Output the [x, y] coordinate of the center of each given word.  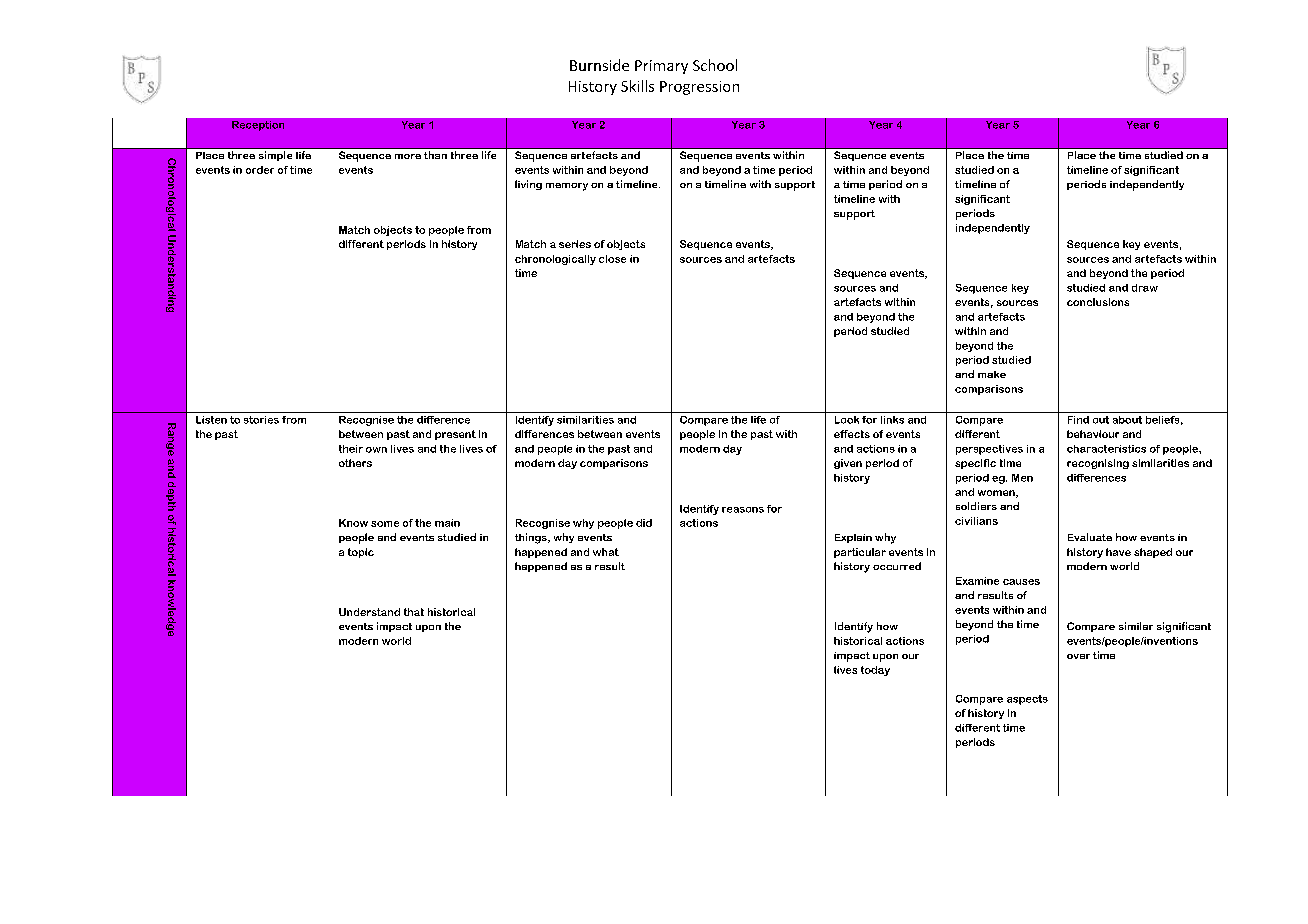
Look [847, 420]
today [875, 671]
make [992, 374]
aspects [1027, 700]
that [414, 612]
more [408, 156]
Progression [699, 88]
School [715, 65]
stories [261, 420]
